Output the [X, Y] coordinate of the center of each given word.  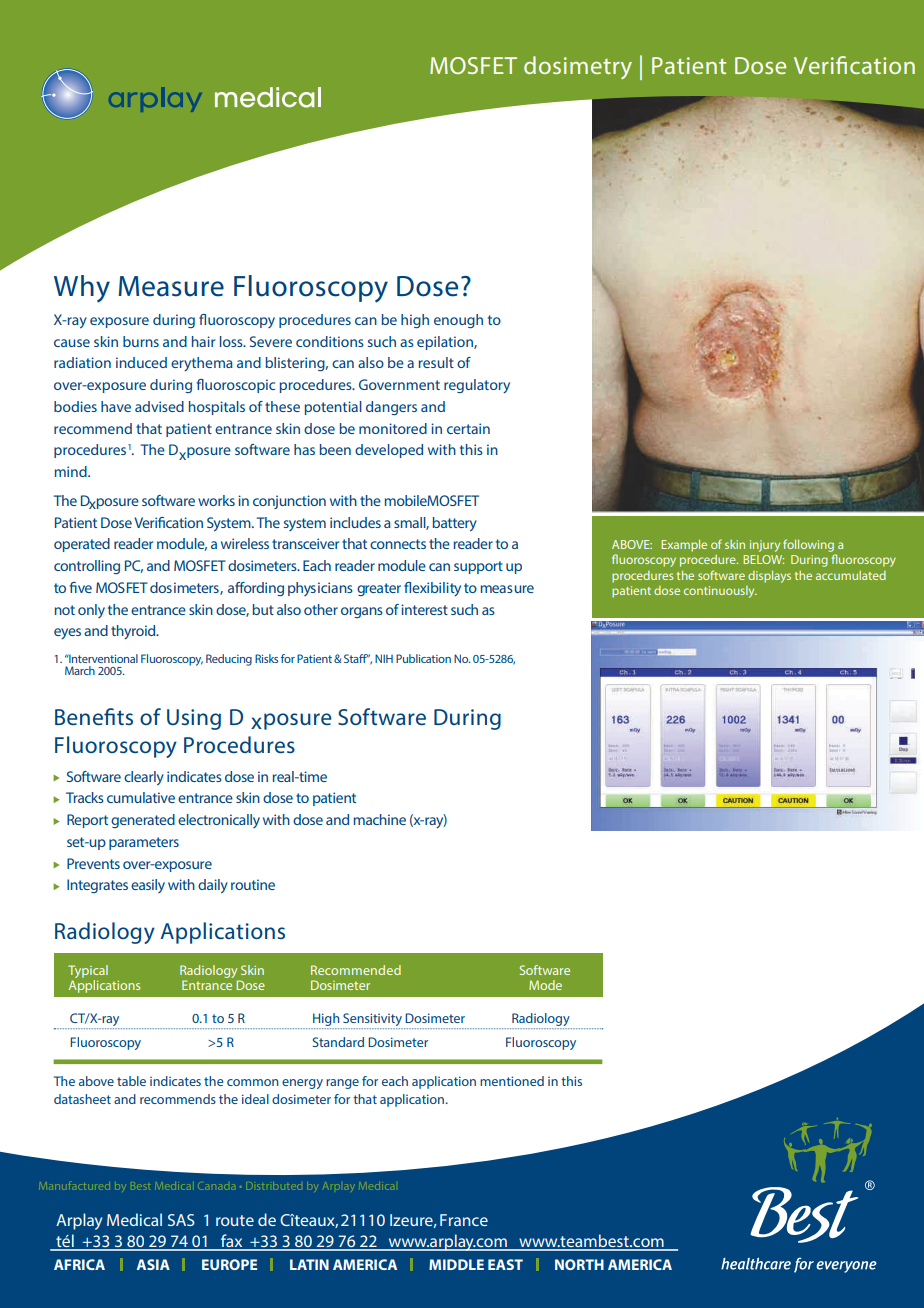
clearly [144, 778]
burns [141, 341]
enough [458, 321]
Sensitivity [372, 1021]
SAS [181, 1220]
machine [380, 819]
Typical [88, 971]
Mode [545, 985]
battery [455, 524]
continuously [720, 592]
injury [765, 546]
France [464, 1220]
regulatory [477, 386]
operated [82, 545]
